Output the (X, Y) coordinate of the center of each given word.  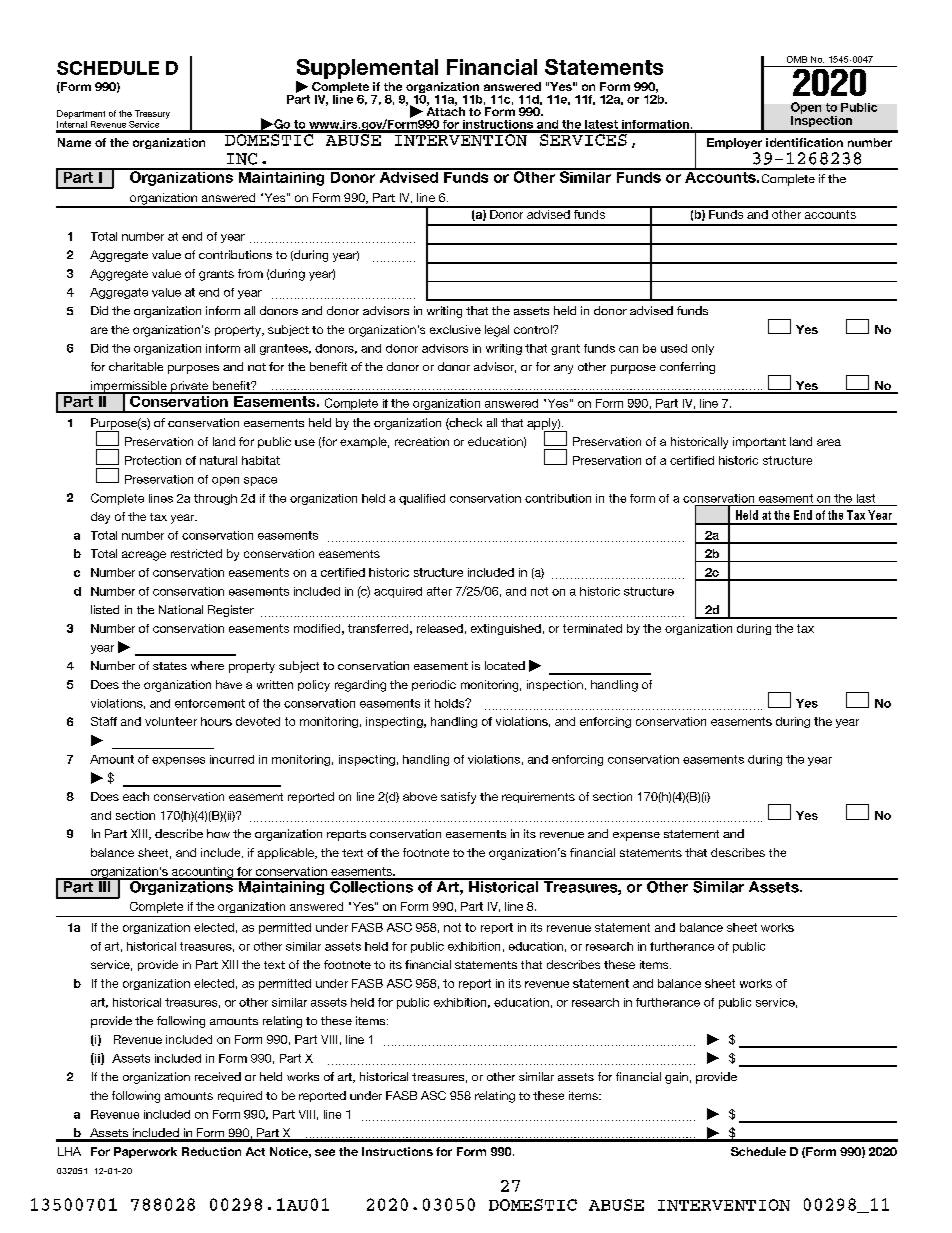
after (439, 591)
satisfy (458, 798)
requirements (538, 797)
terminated (592, 628)
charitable (136, 366)
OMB (797, 59)
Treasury (152, 114)
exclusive (455, 329)
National (181, 609)
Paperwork (145, 1152)
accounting (202, 873)
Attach (446, 110)
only (703, 349)
